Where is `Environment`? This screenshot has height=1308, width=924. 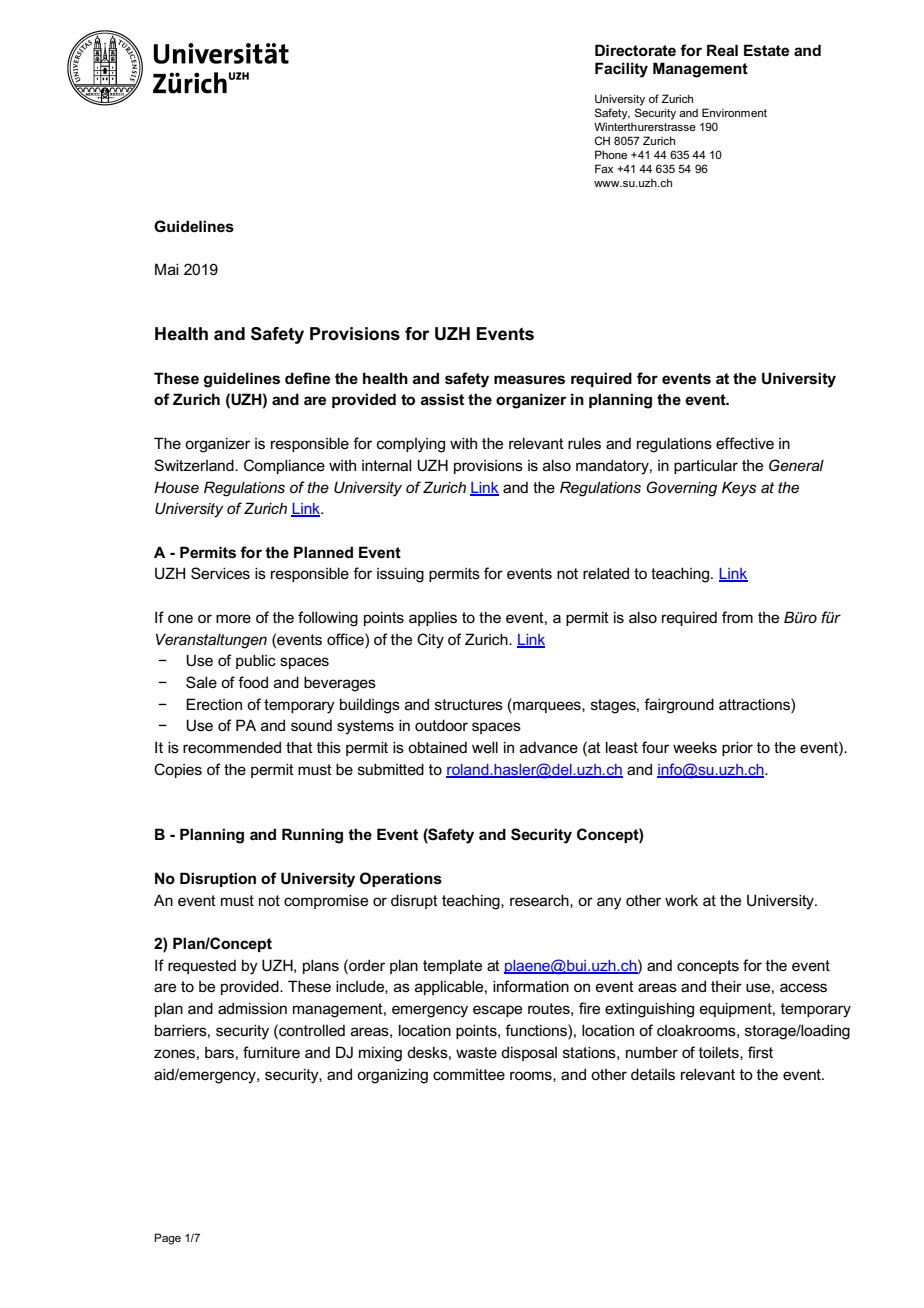 Environment is located at coordinates (734, 112).
